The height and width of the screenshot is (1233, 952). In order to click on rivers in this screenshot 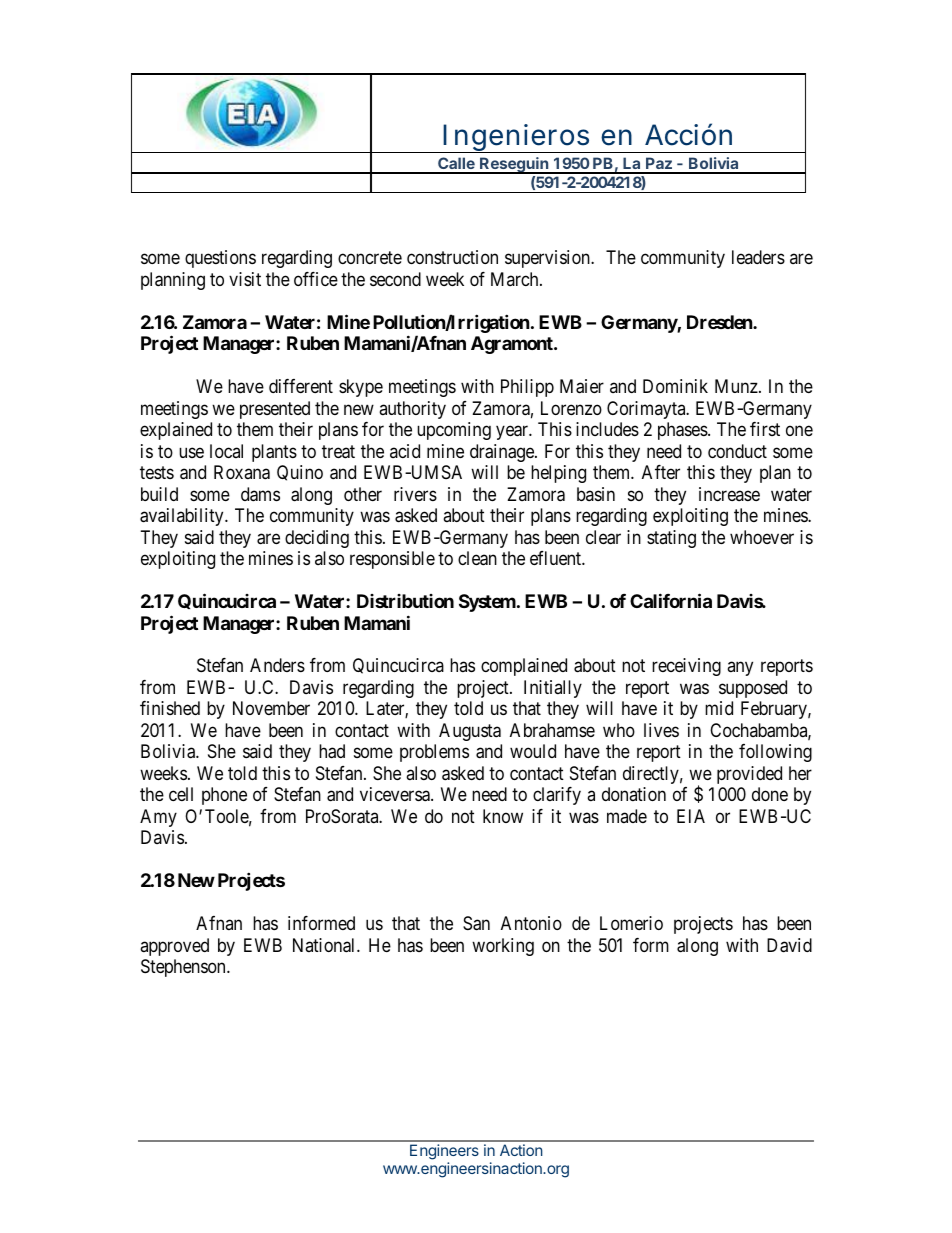, I will do `click(415, 494)`.
